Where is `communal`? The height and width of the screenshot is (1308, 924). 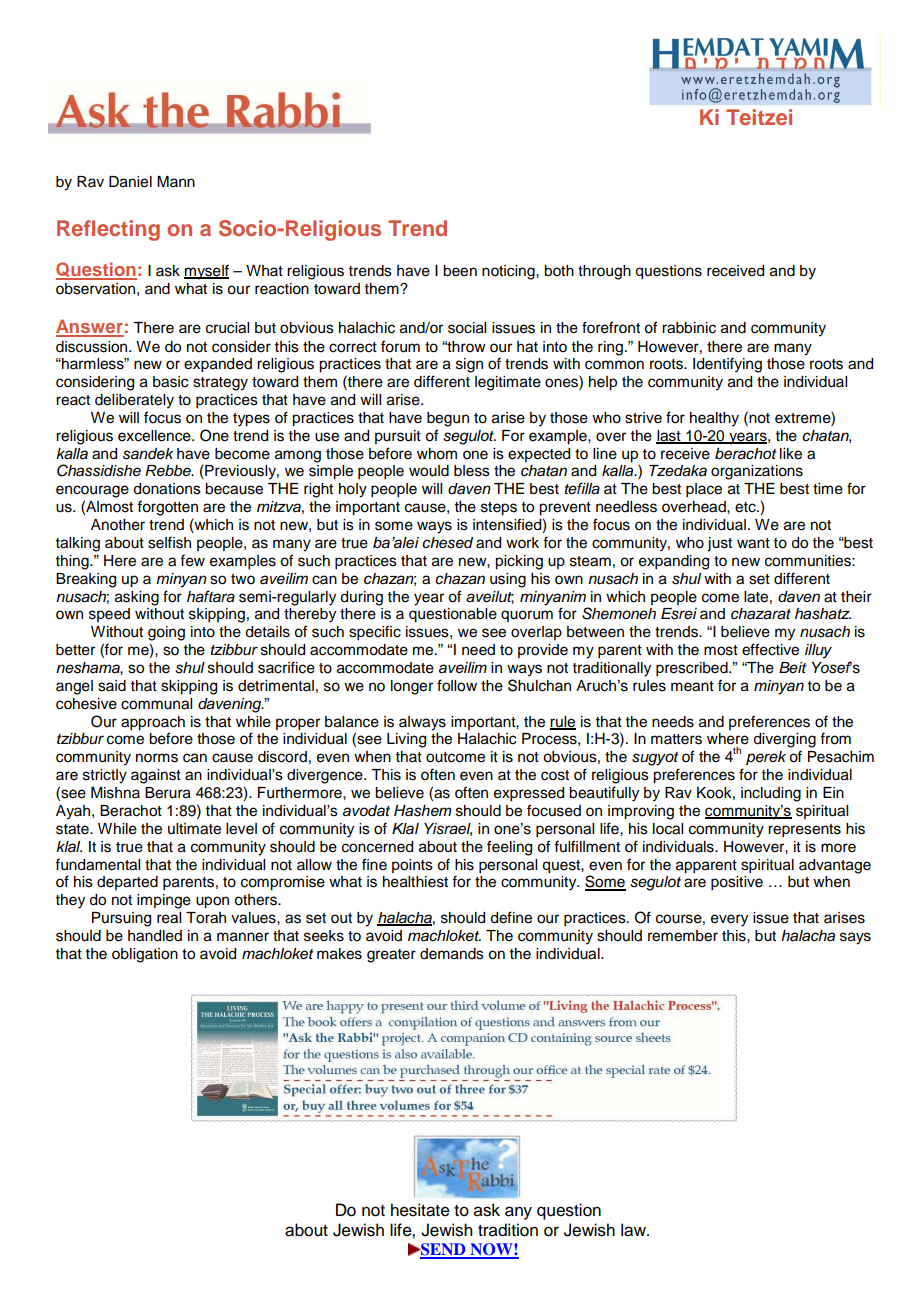
communal is located at coordinates (156, 704).
